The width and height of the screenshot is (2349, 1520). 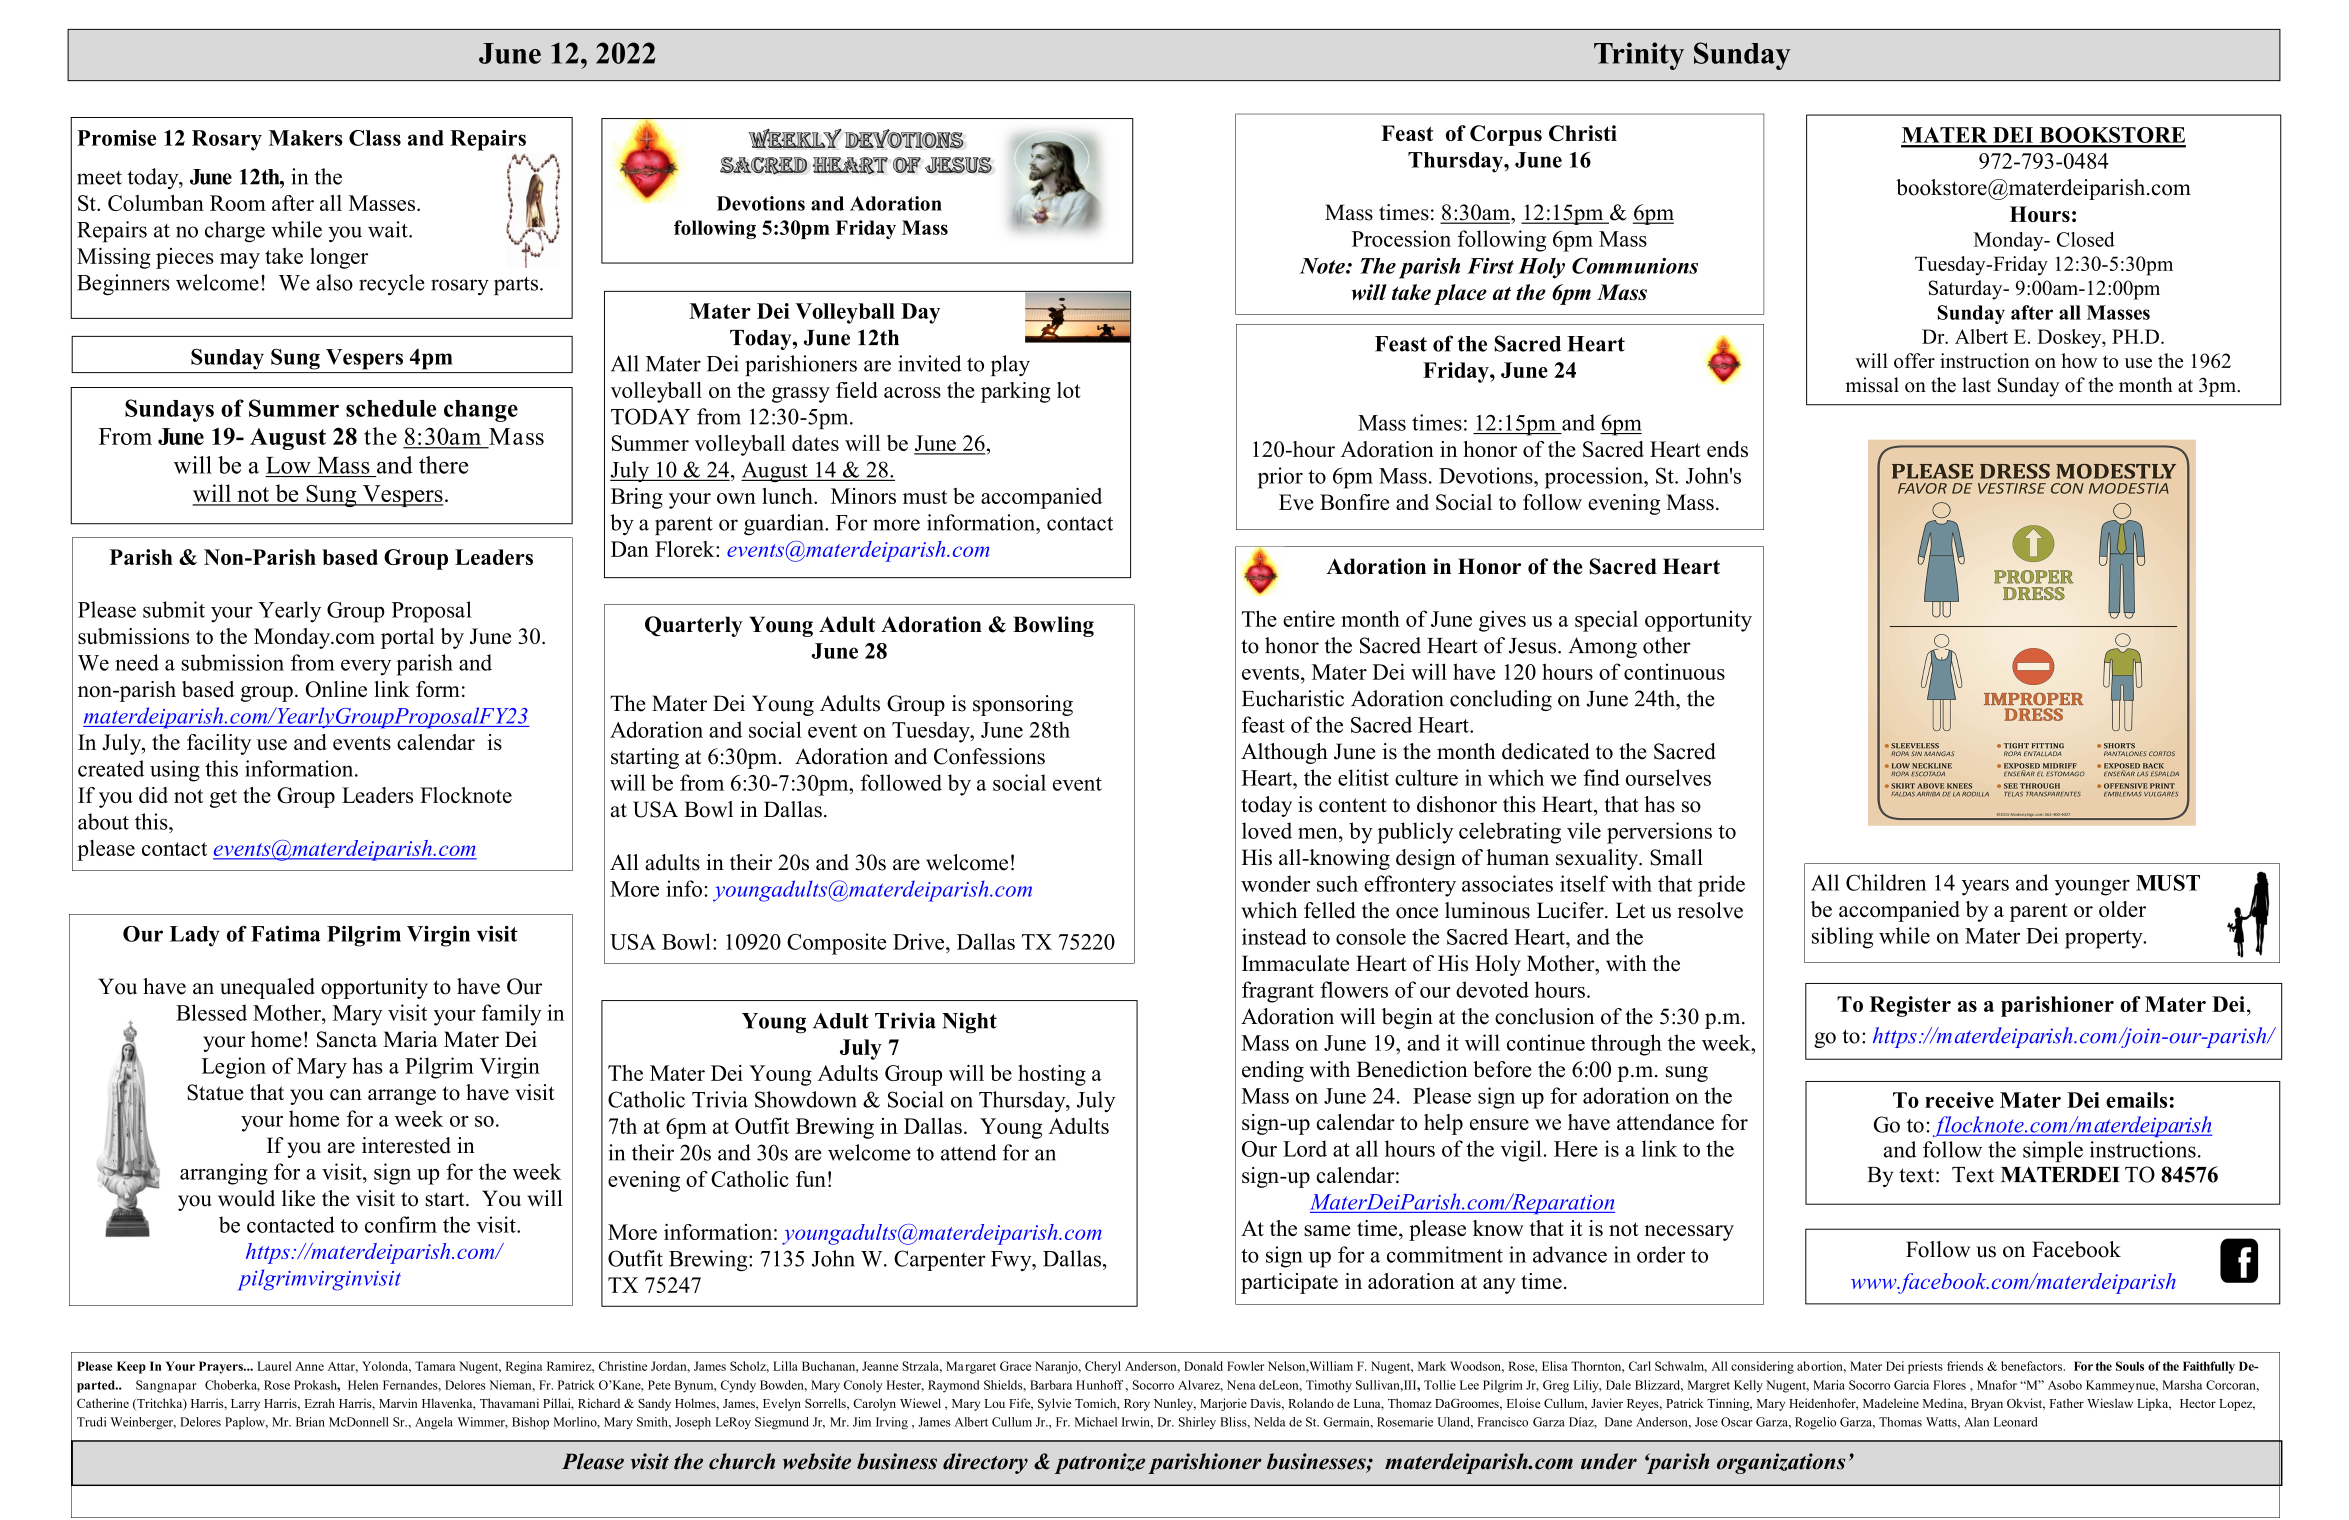 What do you see at coordinates (219, 744) in the screenshot?
I see `facility` at bounding box center [219, 744].
